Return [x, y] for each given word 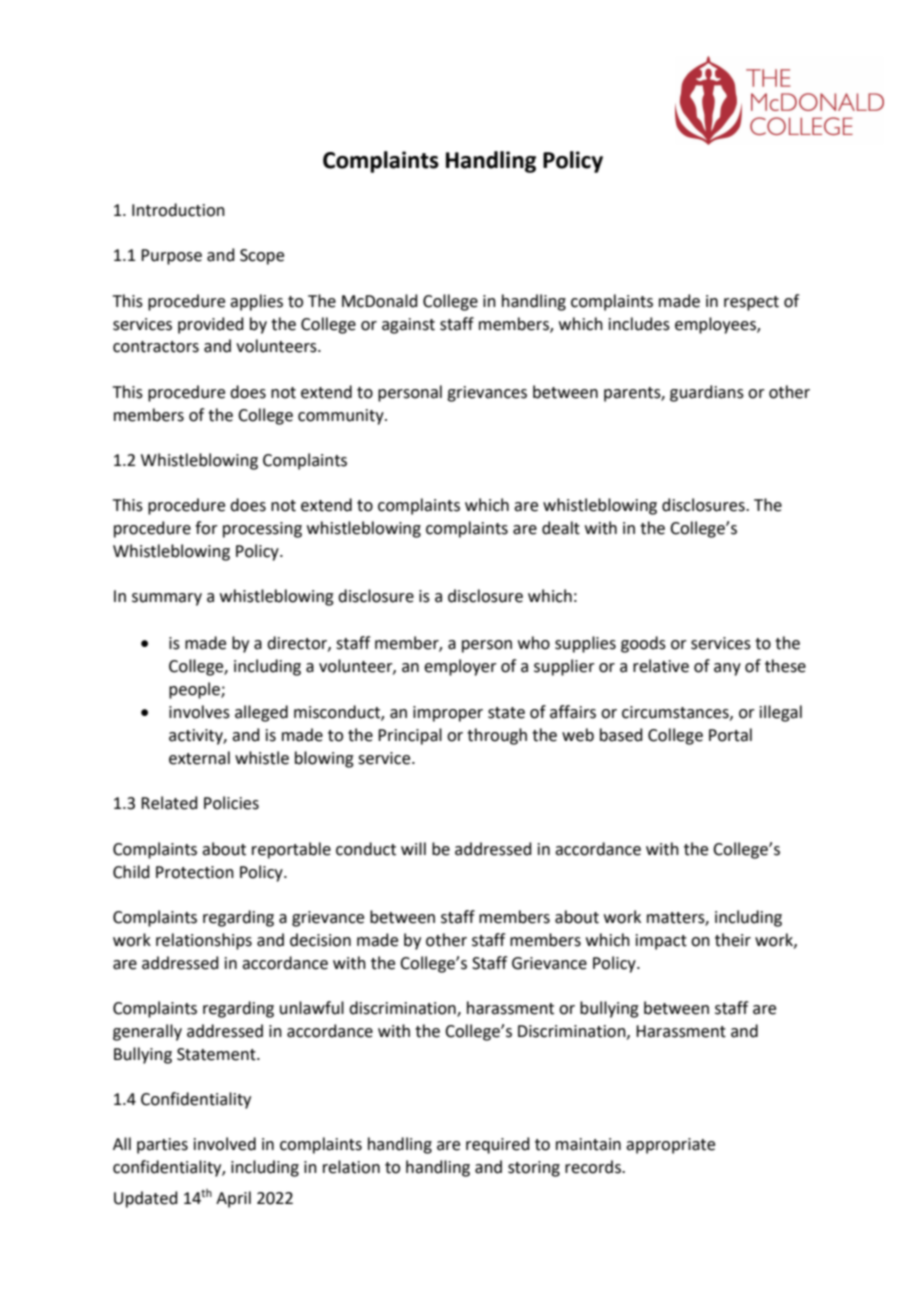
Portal [730, 735]
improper [448, 714]
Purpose [171, 257]
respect [751, 303]
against [408, 326]
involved [225, 1144]
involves [199, 712]
